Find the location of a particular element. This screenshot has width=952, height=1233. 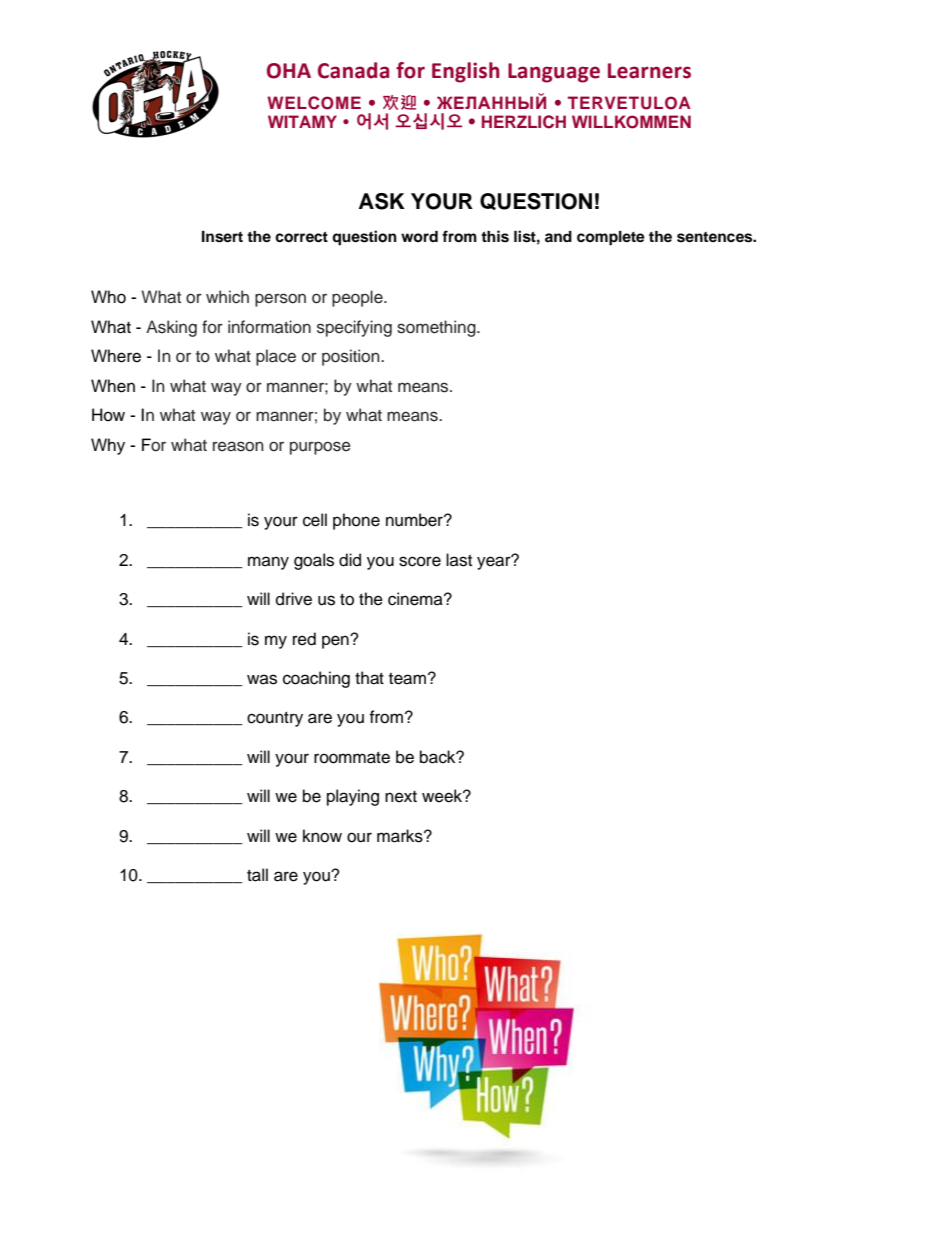

When is located at coordinates (113, 386).
